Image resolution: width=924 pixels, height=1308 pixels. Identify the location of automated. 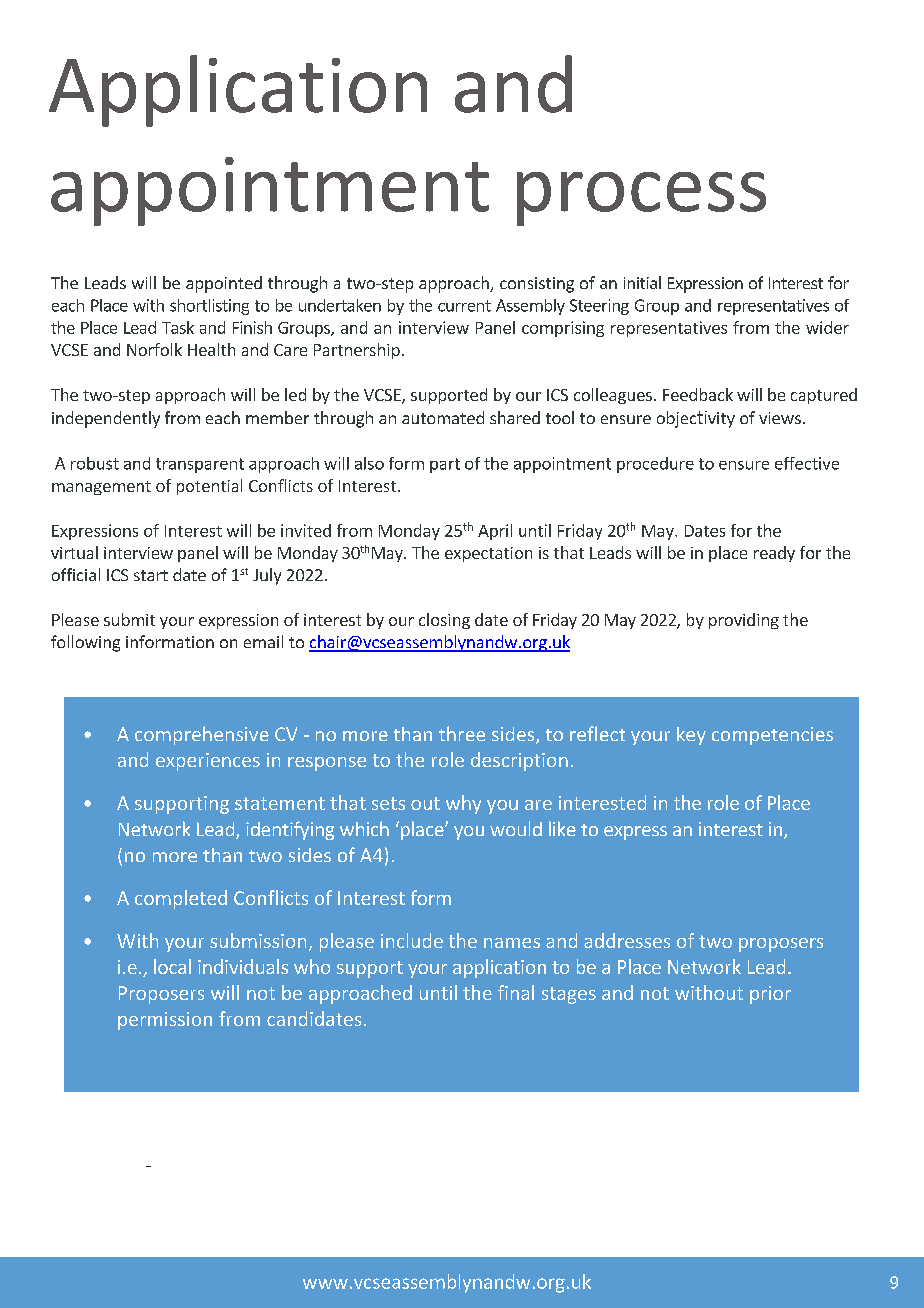
(443, 417).
